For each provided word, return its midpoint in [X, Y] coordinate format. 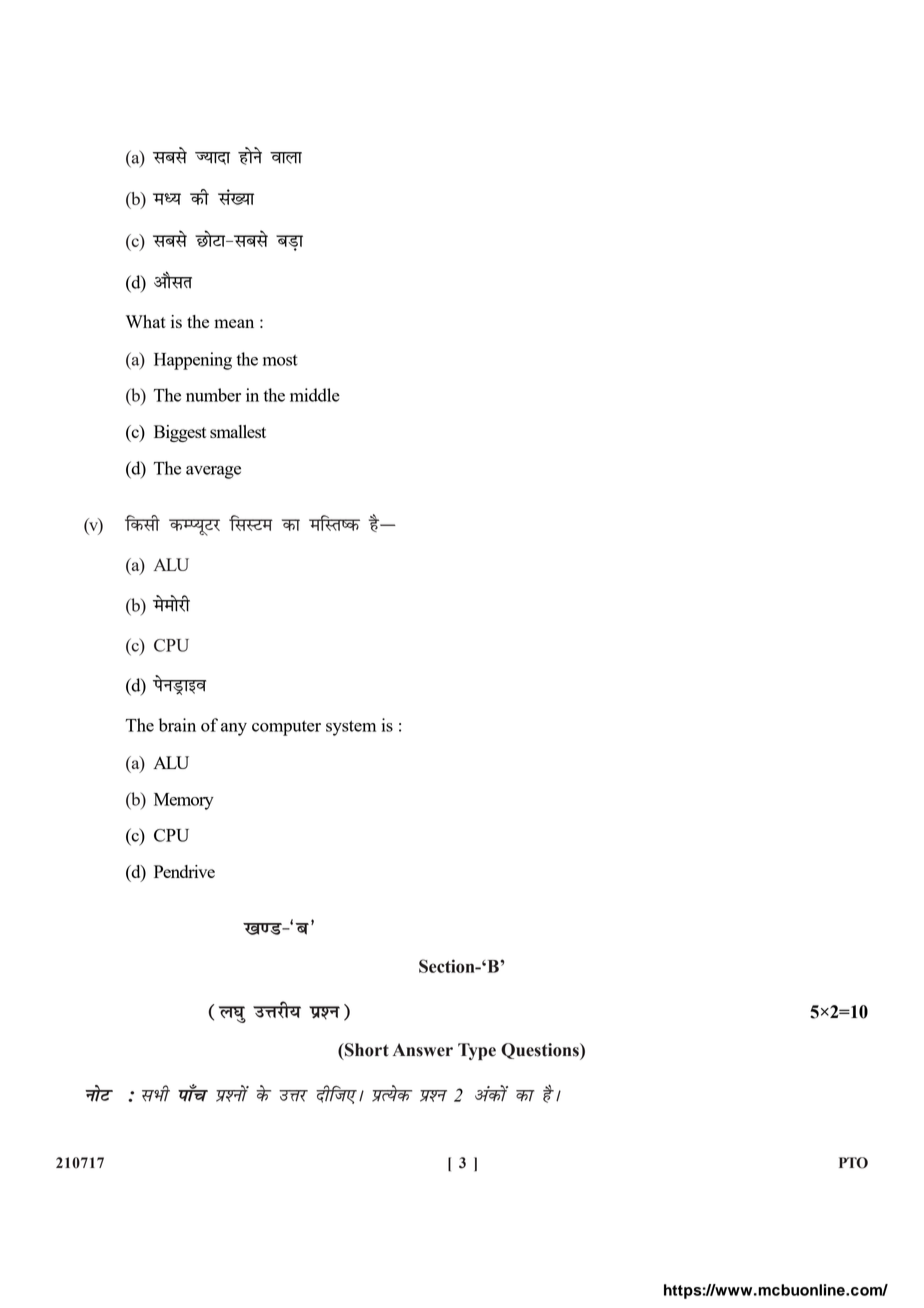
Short [366, 1050]
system [351, 728]
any [234, 729]
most [280, 360]
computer [286, 728]
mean [234, 323]
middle [315, 395]
